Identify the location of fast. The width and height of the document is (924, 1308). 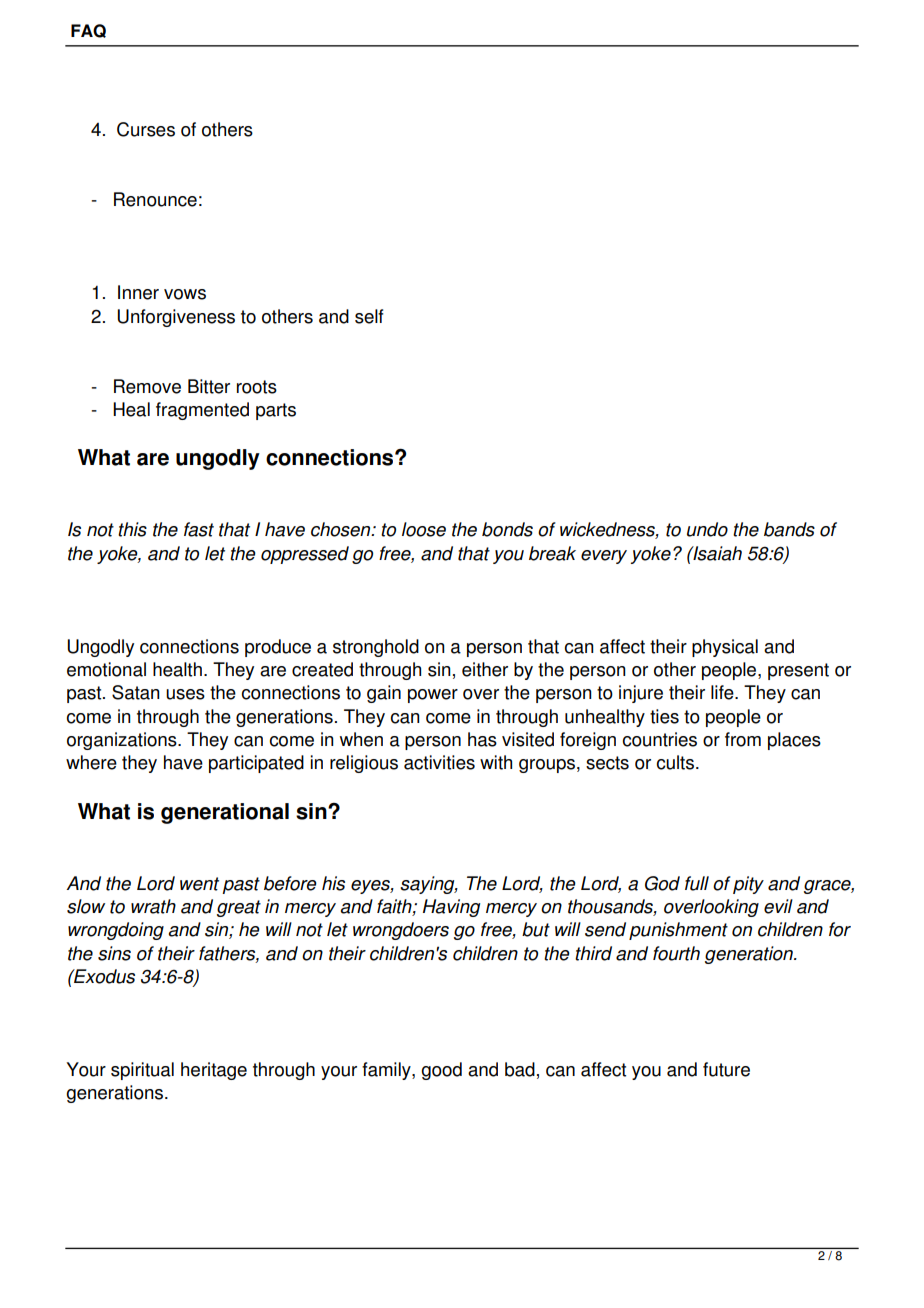
(199, 529).
